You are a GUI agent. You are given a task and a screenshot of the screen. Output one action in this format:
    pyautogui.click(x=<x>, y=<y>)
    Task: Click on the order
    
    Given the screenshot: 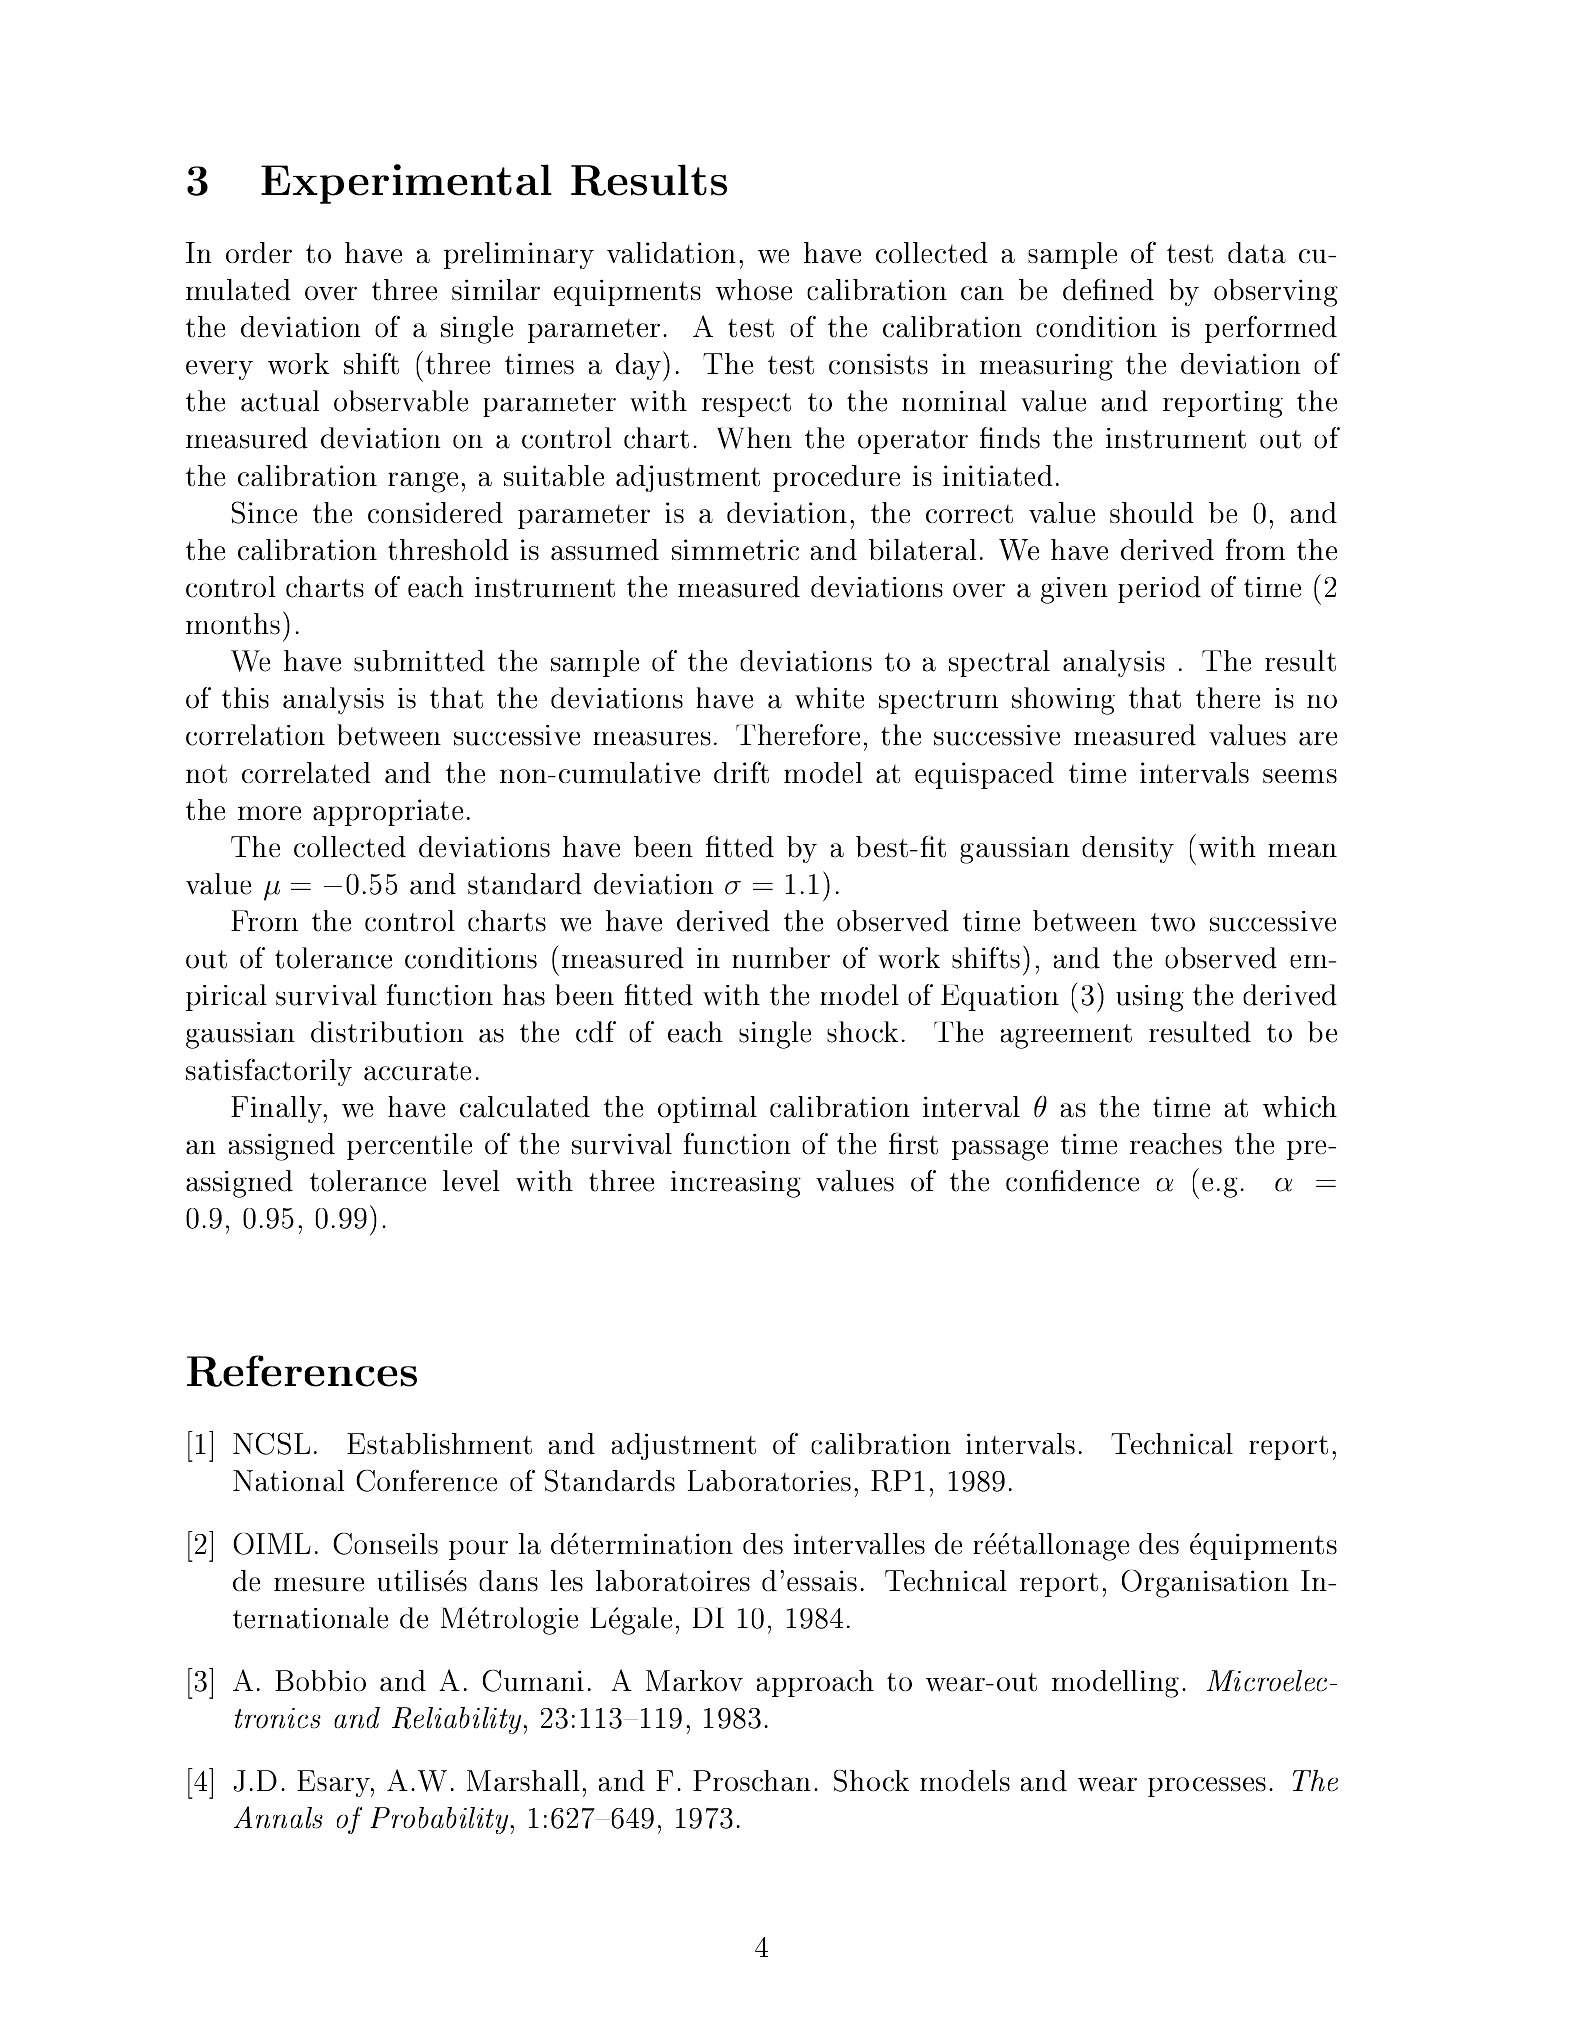 What is the action you would take?
    pyautogui.click(x=259, y=252)
